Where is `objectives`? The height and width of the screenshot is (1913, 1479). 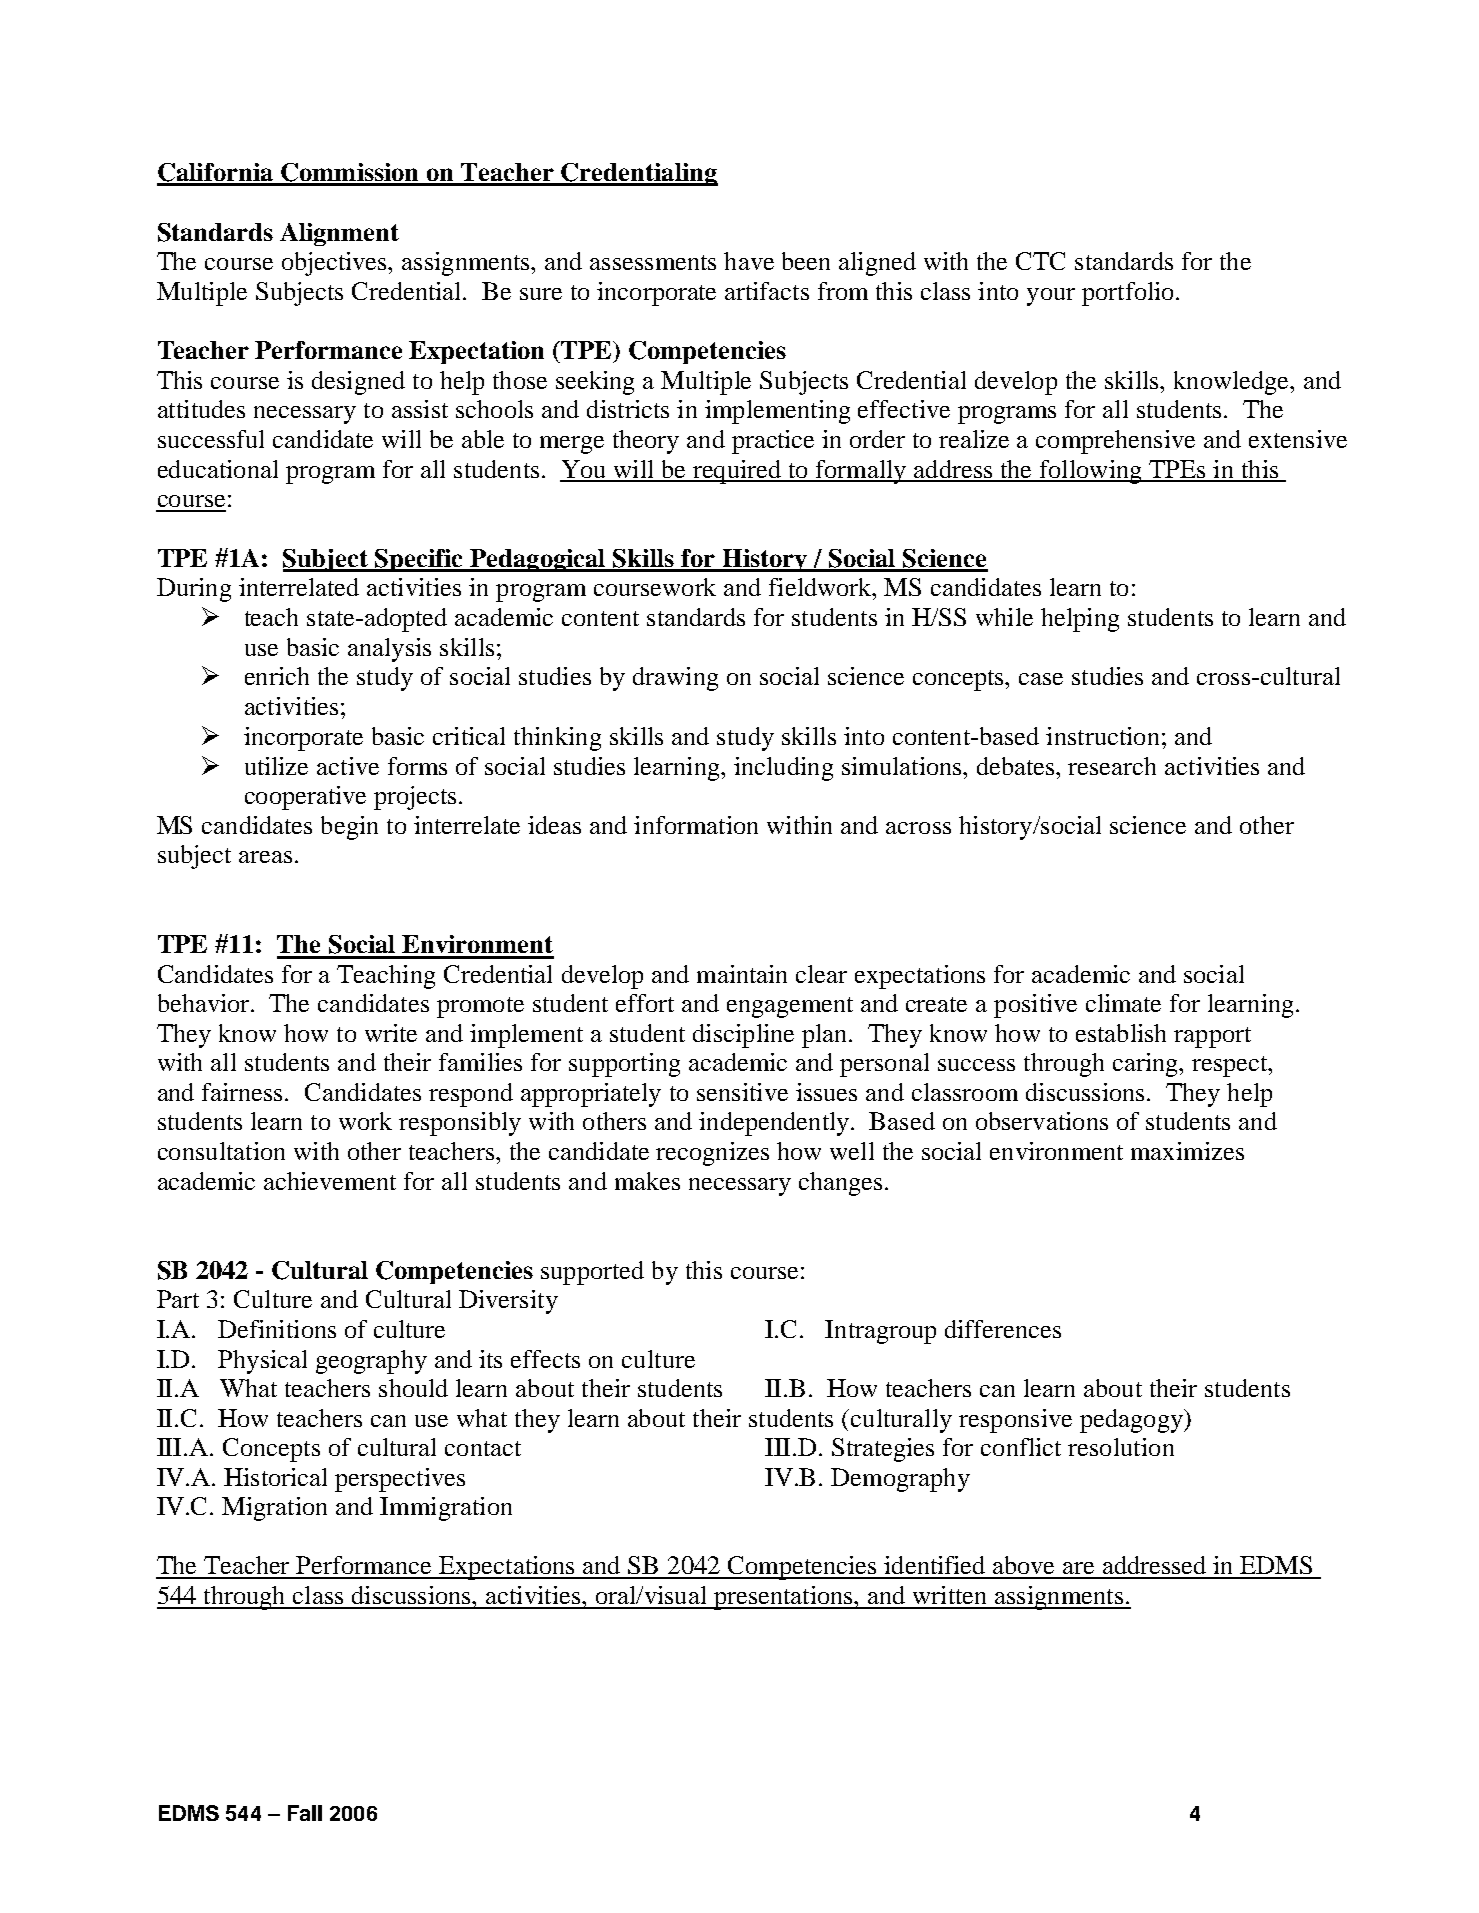 objectives is located at coordinates (336, 264).
